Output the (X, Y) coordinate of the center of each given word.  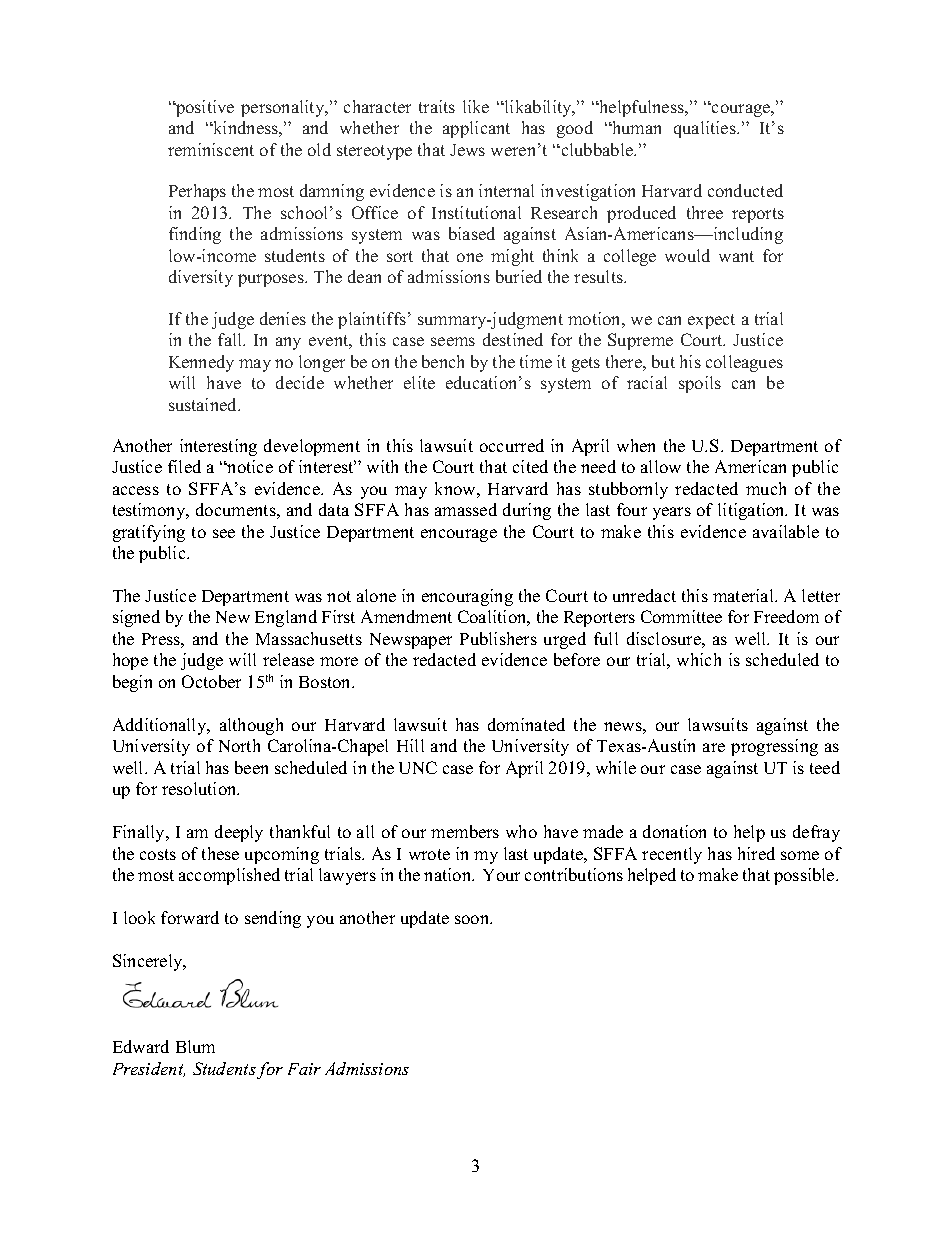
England (286, 618)
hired (756, 853)
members (465, 831)
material (744, 595)
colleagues (744, 363)
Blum (195, 1046)
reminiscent (211, 149)
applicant (476, 129)
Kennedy (201, 363)
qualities (706, 129)
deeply (239, 833)
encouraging (467, 597)
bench (443, 361)
